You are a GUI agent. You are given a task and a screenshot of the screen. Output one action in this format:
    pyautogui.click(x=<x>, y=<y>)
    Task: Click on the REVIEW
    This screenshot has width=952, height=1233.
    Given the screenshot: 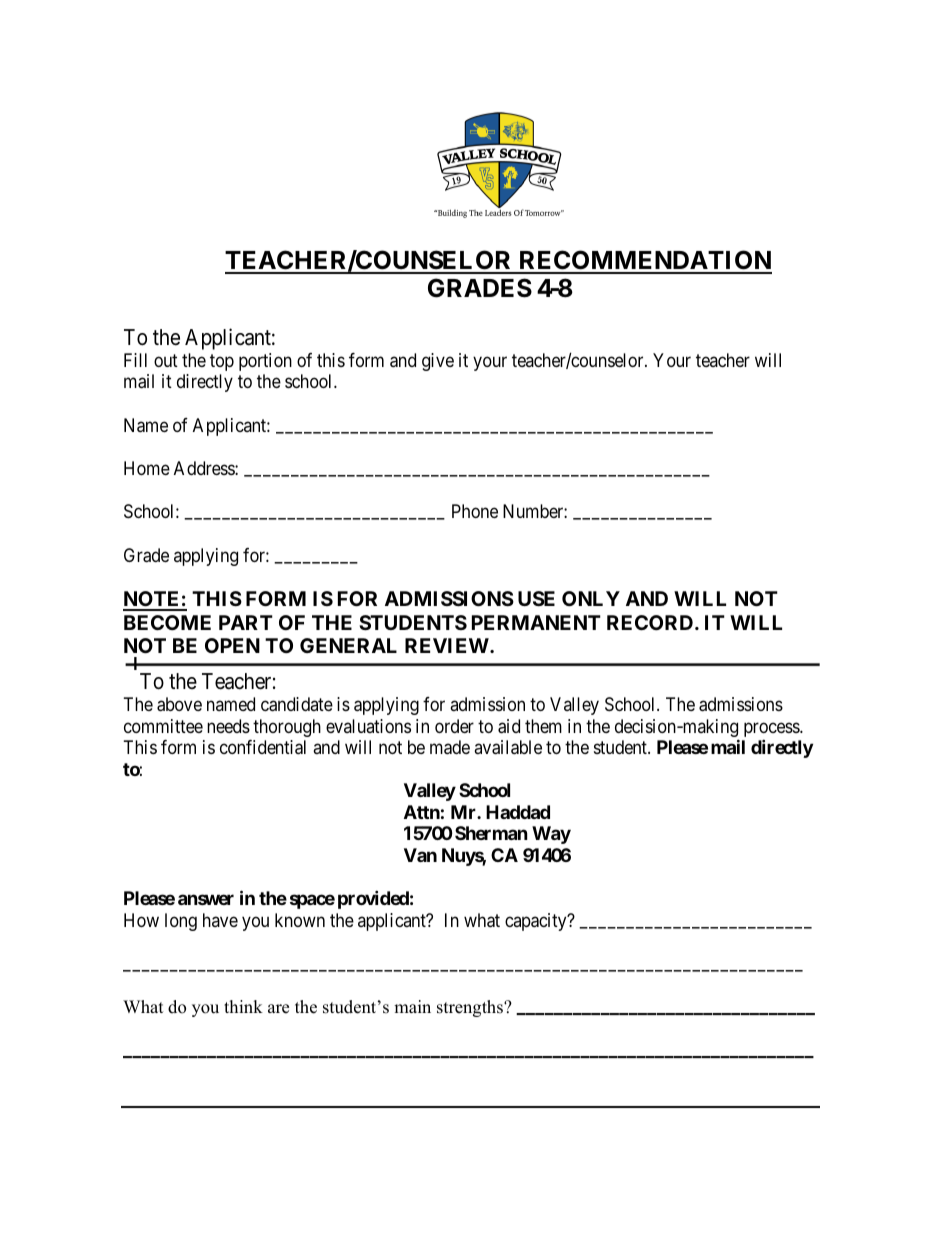 What is the action you would take?
    pyautogui.click(x=448, y=645)
